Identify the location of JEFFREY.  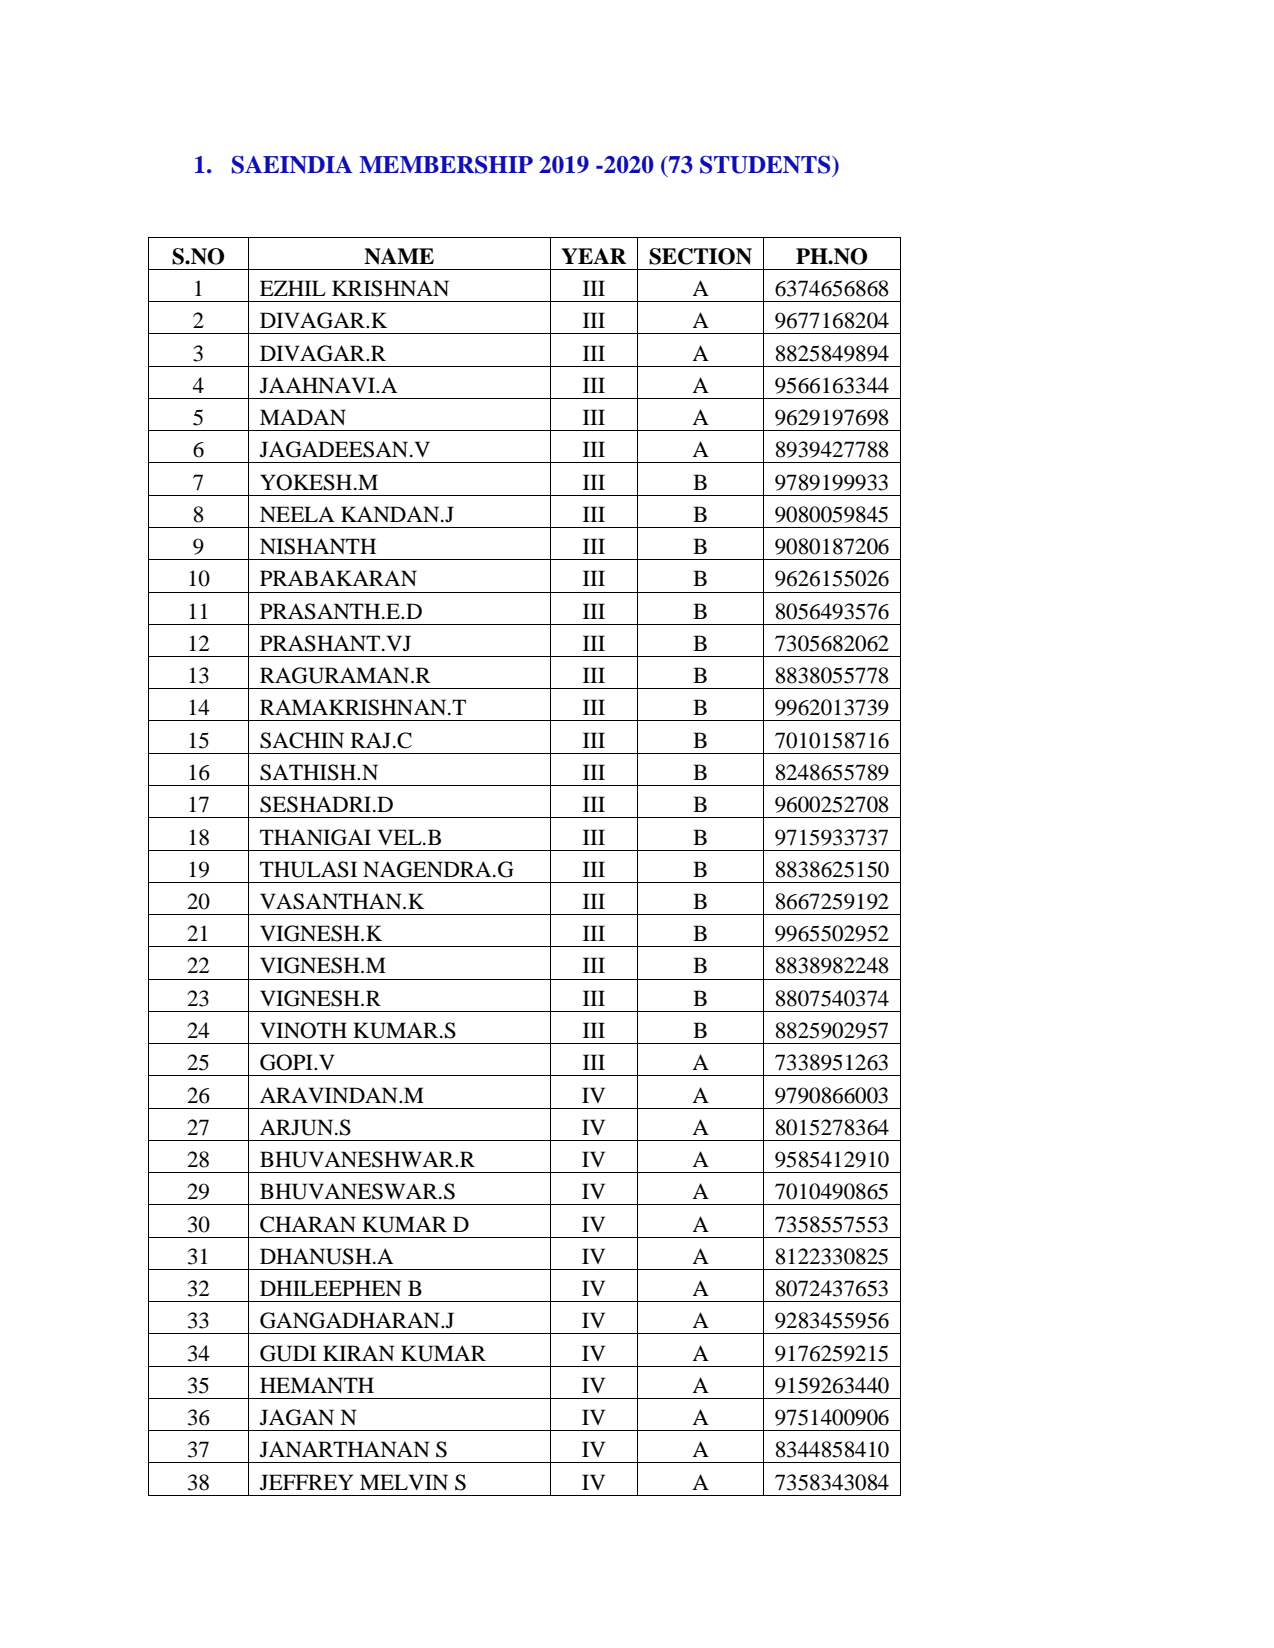
(306, 1482).
